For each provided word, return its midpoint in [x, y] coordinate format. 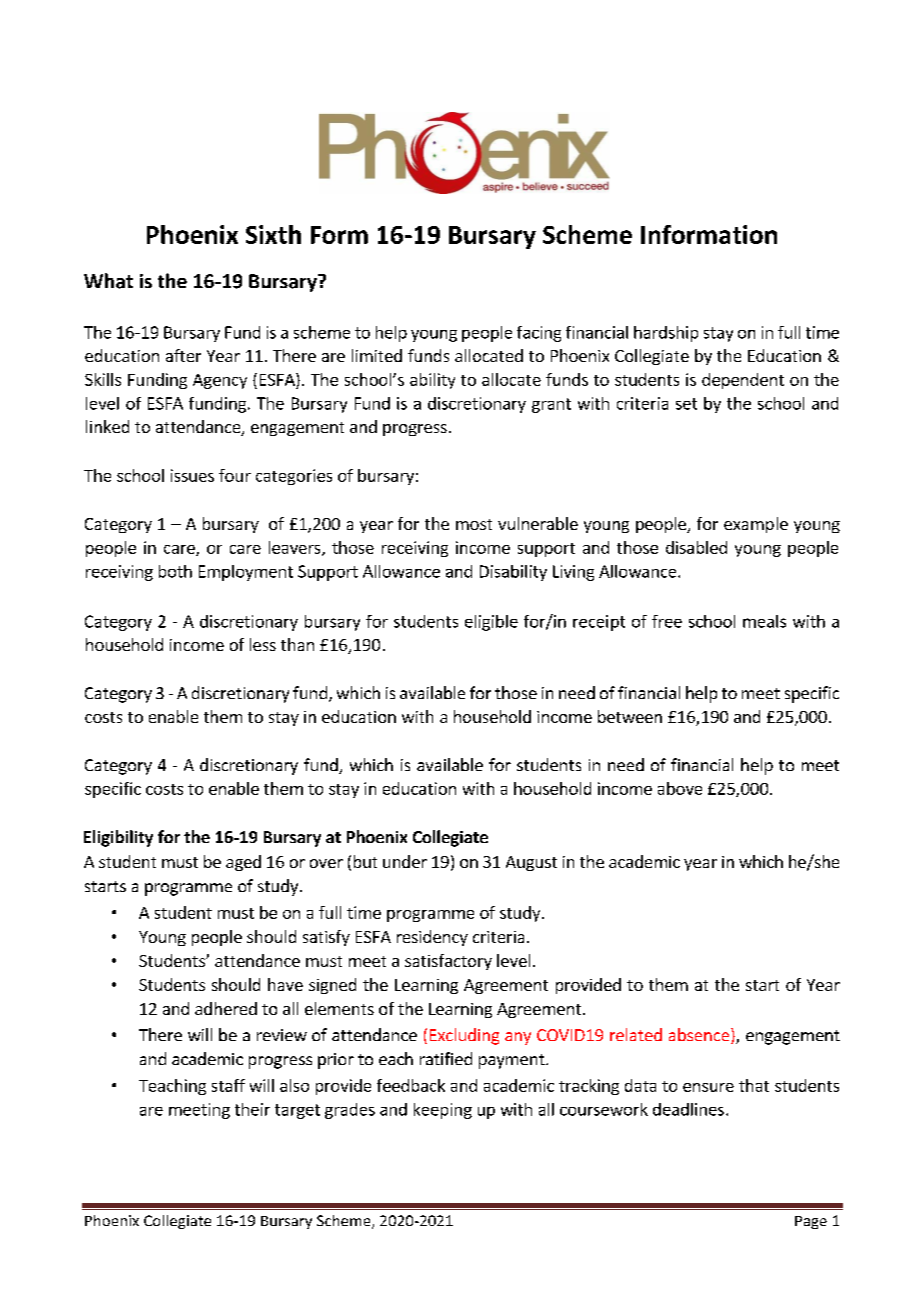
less [263, 644]
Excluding [464, 1036]
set [686, 404]
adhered [226, 1008]
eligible [491, 623]
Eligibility [118, 838]
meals [764, 621]
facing [539, 334]
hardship [666, 334]
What [108, 281]
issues [192, 475]
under [405, 861]
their [252, 1109]
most [474, 524]
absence [699, 1034]
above [680, 788]
